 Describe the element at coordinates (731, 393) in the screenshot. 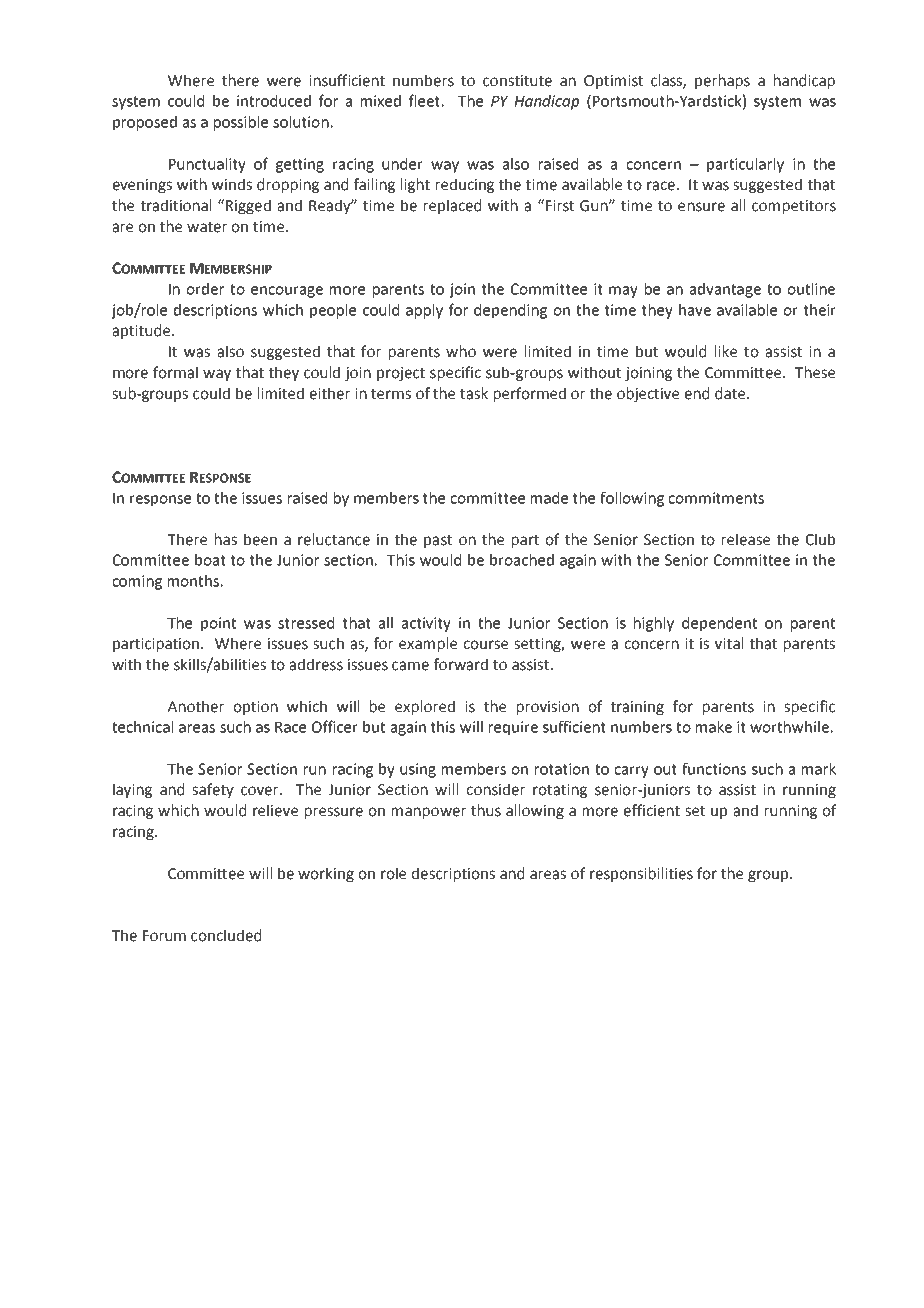

I see `date` at that location.
